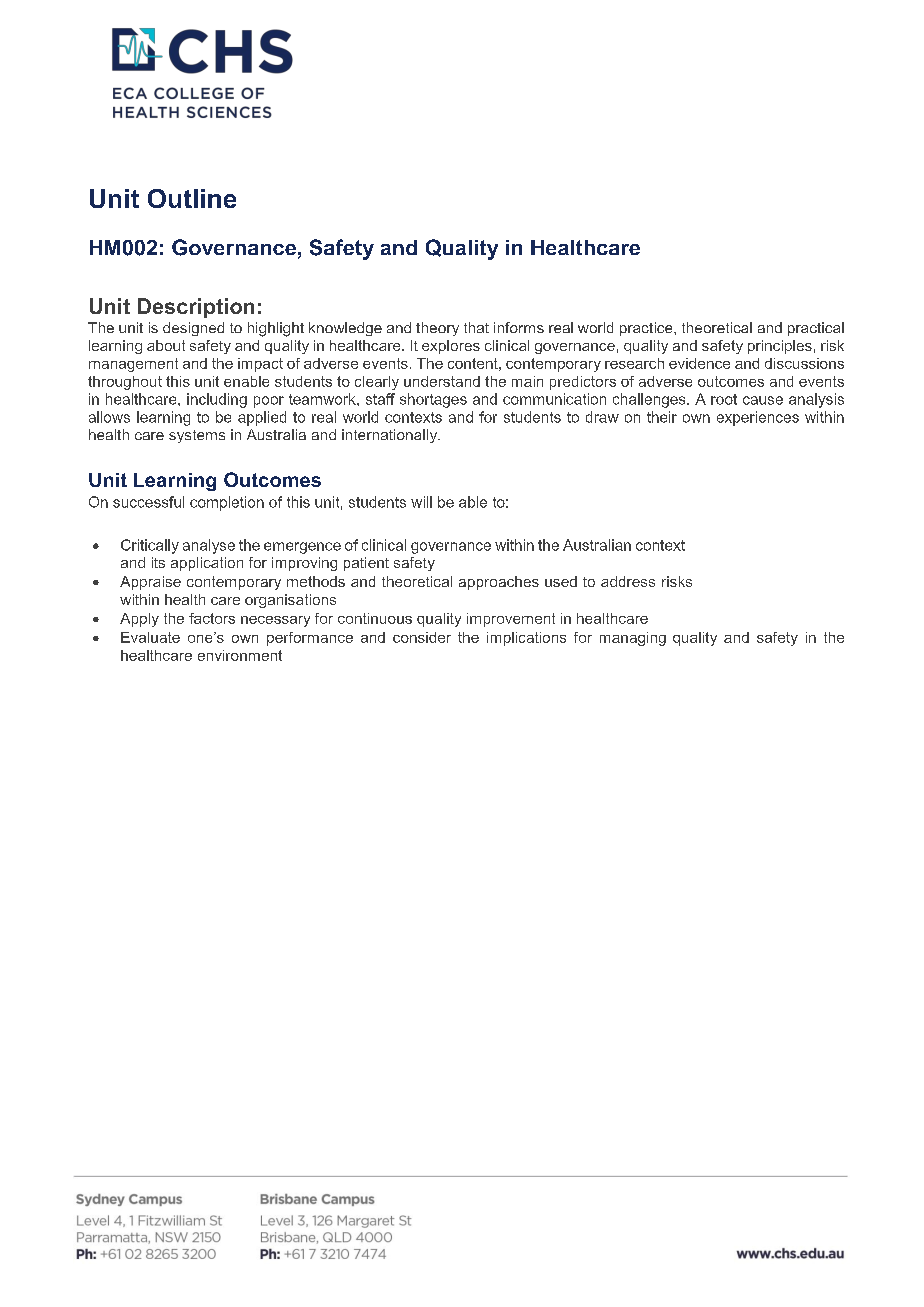 The width and height of the screenshot is (924, 1307). I want to click on consider, so click(422, 637).
